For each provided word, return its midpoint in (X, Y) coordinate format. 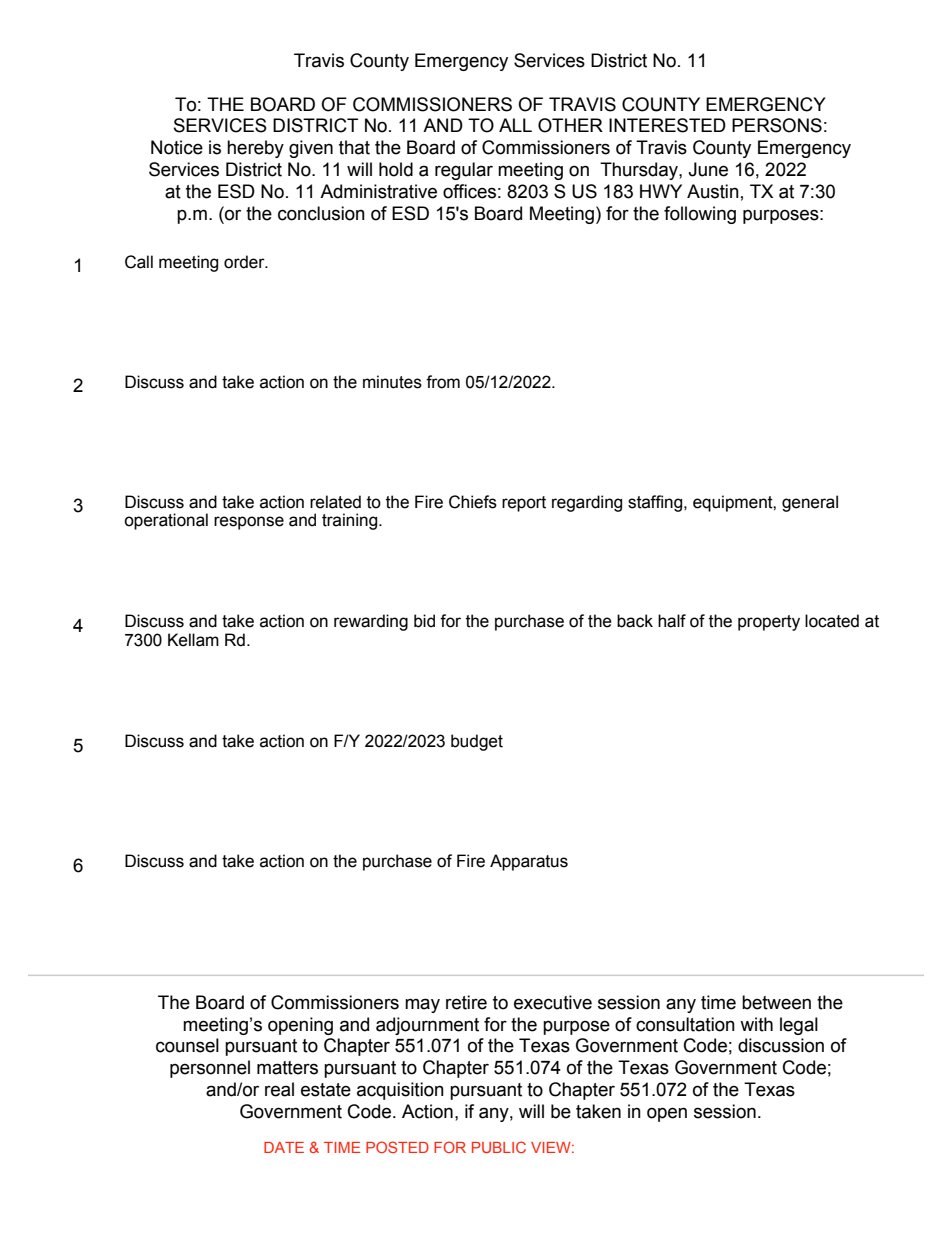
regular (464, 171)
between (776, 1002)
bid (424, 621)
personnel (210, 1069)
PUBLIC (499, 1147)
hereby (255, 149)
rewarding (371, 622)
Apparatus (529, 862)
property (769, 623)
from (443, 382)
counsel (187, 1045)
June (708, 169)
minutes (392, 382)
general (810, 503)
